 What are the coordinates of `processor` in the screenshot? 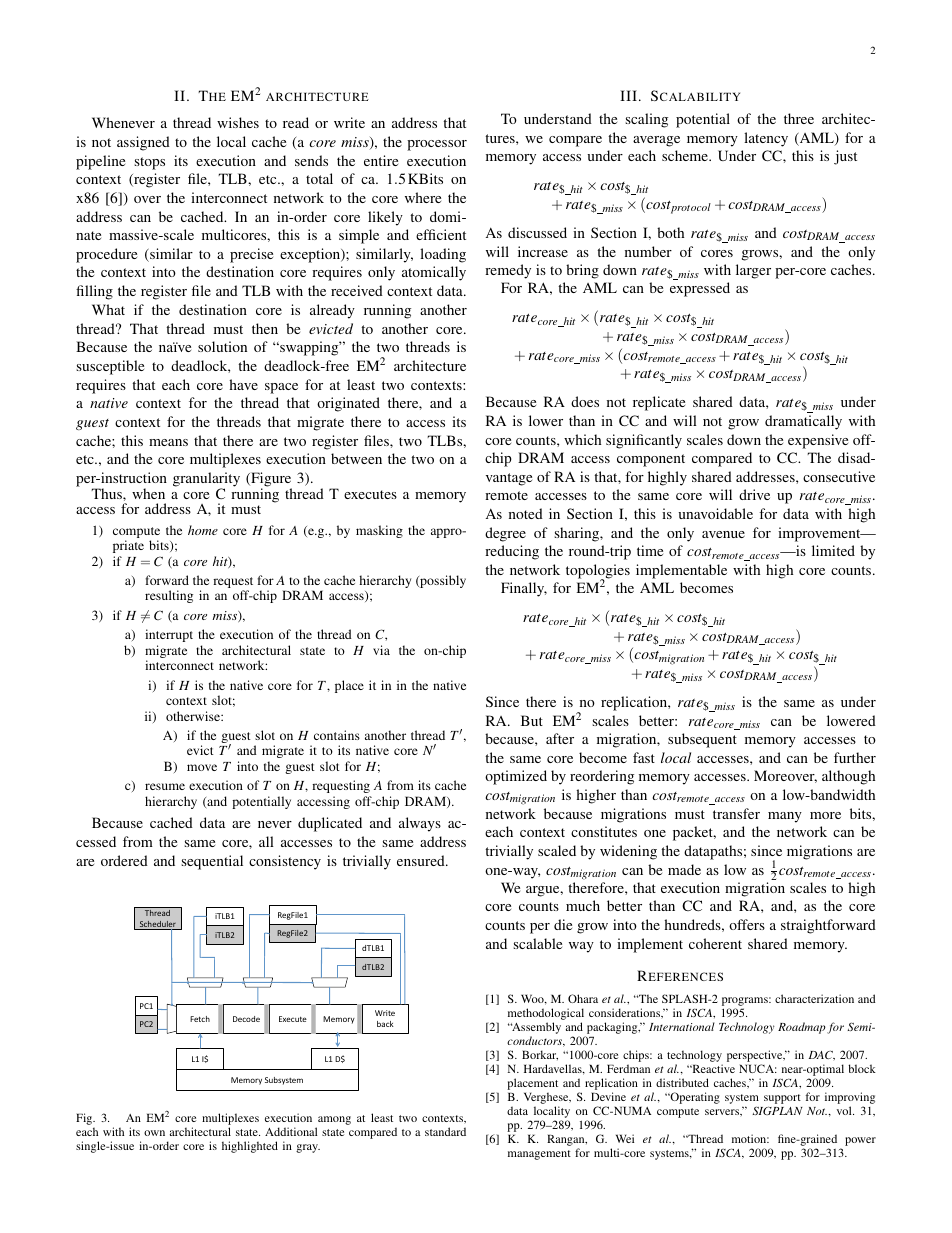 It's located at (437, 145).
